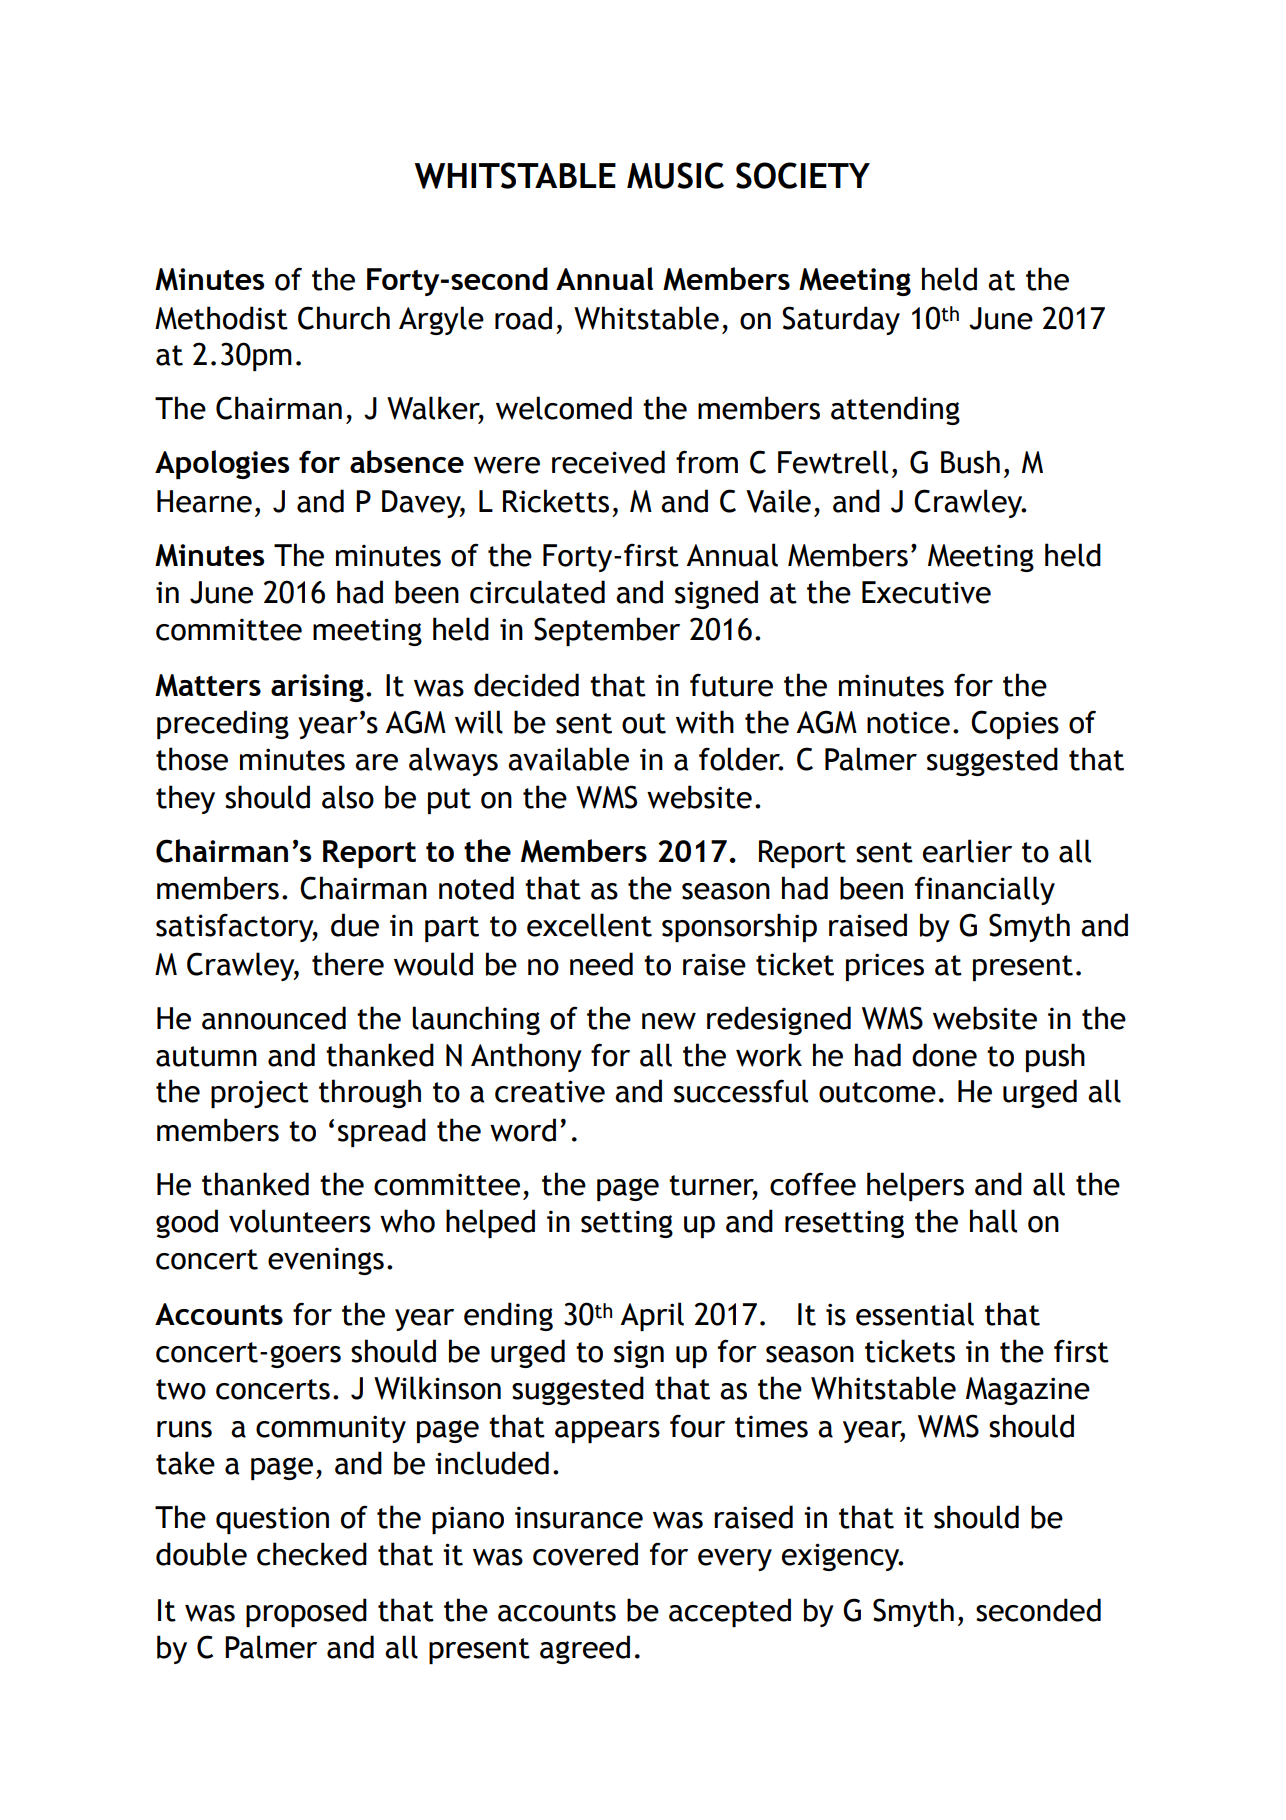 The height and width of the image is (1820, 1286). What do you see at coordinates (803, 175) in the image?
I see `SOCIETY` at bounding box center [803, 175].
